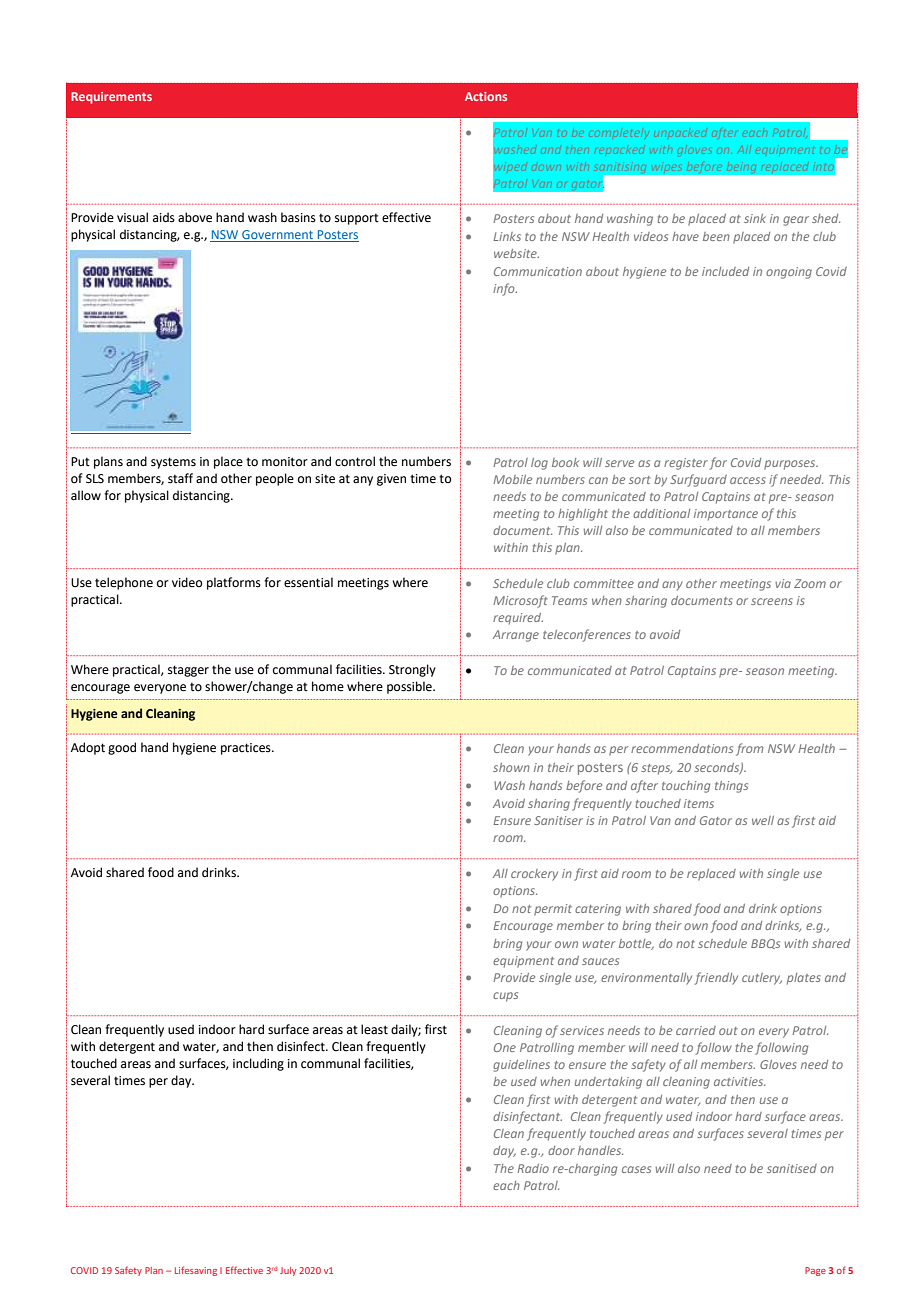 This screenshot has width=924, height=1308. Describe the element at coordinates (180, 478) in the screenshot. I see `staff` at that location.
